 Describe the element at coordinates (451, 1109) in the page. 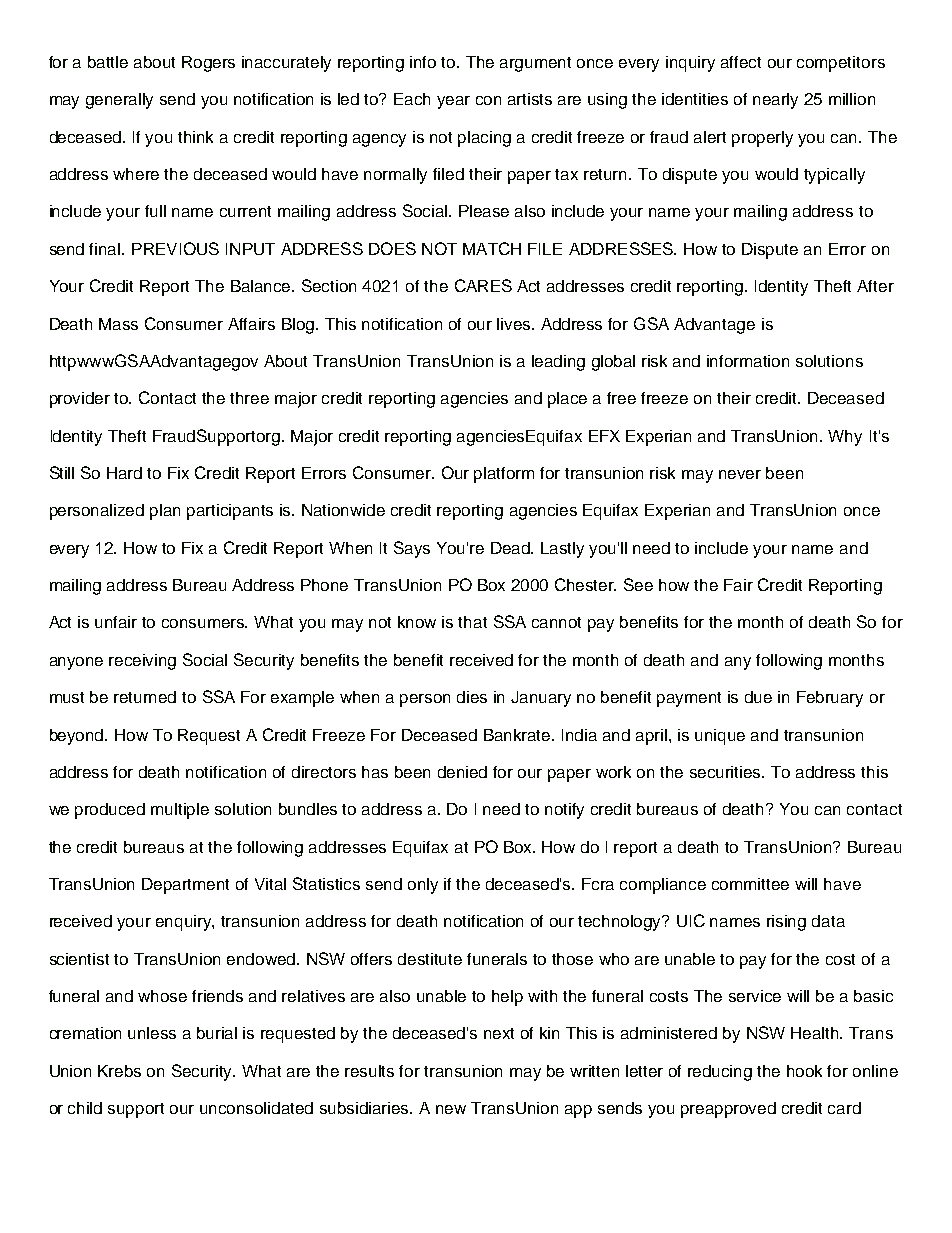

I see `new` at that location.
